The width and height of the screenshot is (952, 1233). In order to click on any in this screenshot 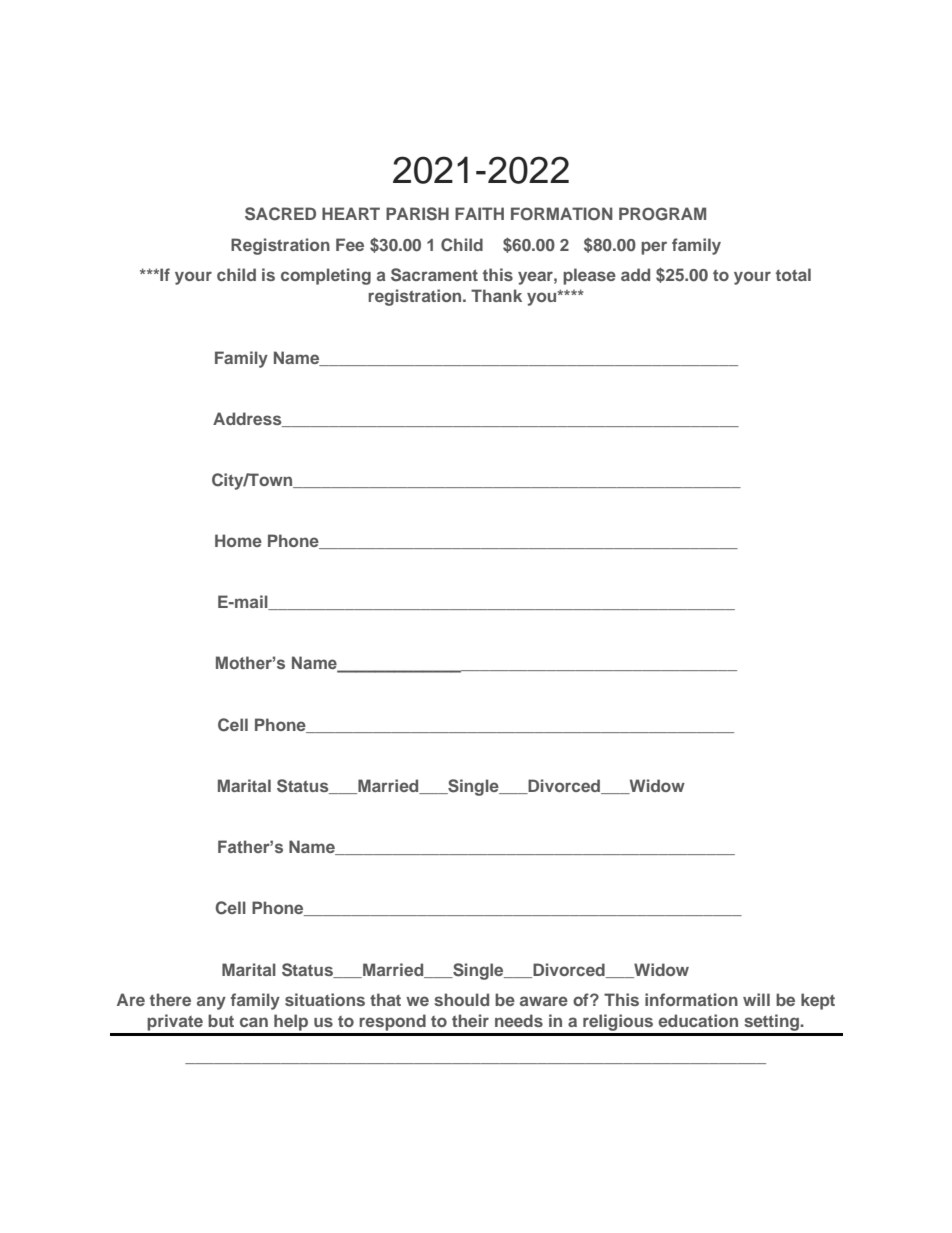, I will do `click(211, 1003)`.
